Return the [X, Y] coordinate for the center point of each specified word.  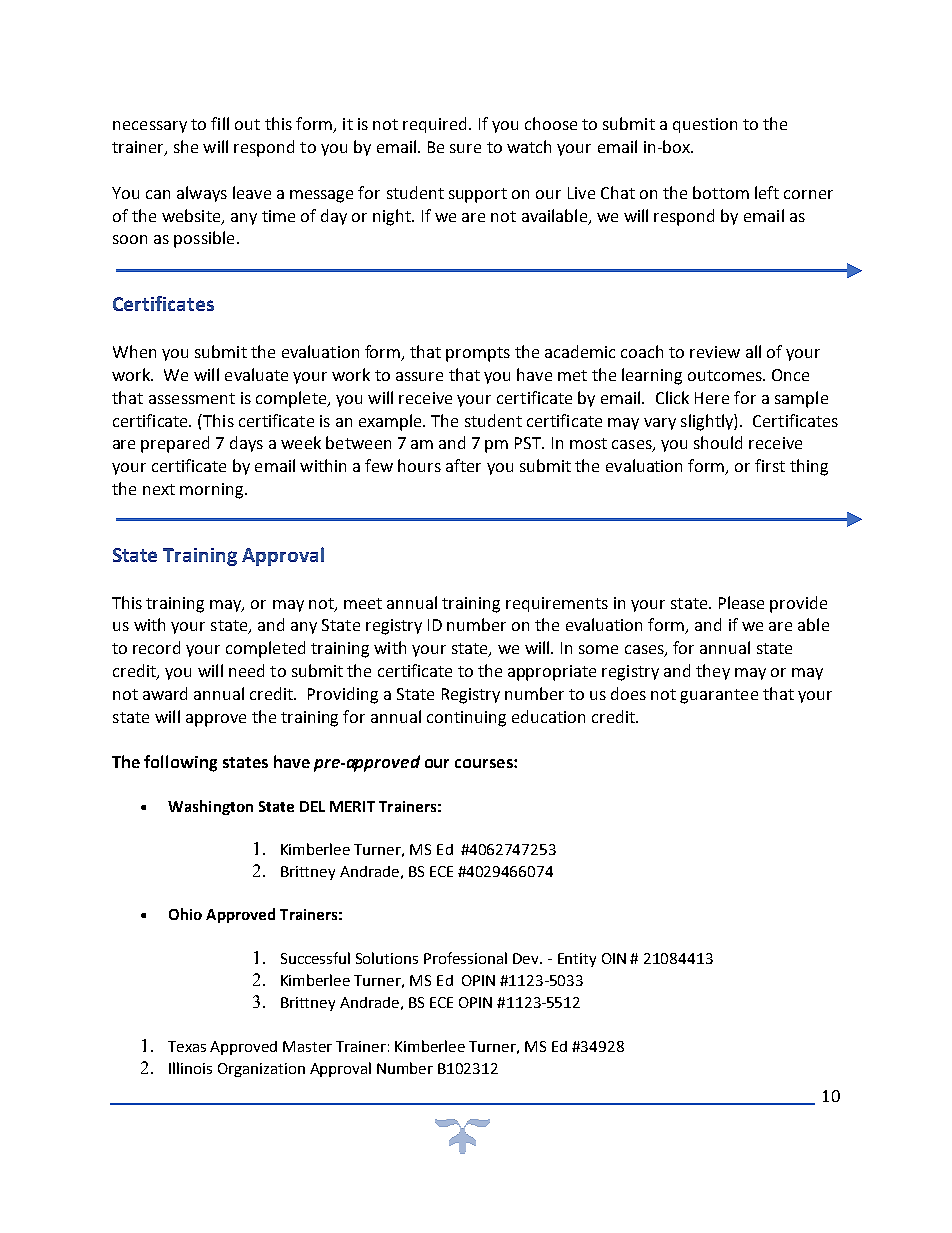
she [186, 146]
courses [485, 763]
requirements [557, 604]
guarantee [719, 696]
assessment [192, 398]
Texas [187, 1046]
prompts [478, 354]
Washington [210, 807]
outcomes [726, 375]
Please [741, 602]
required [434, 125]
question [705, 125]
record [156, 647]
